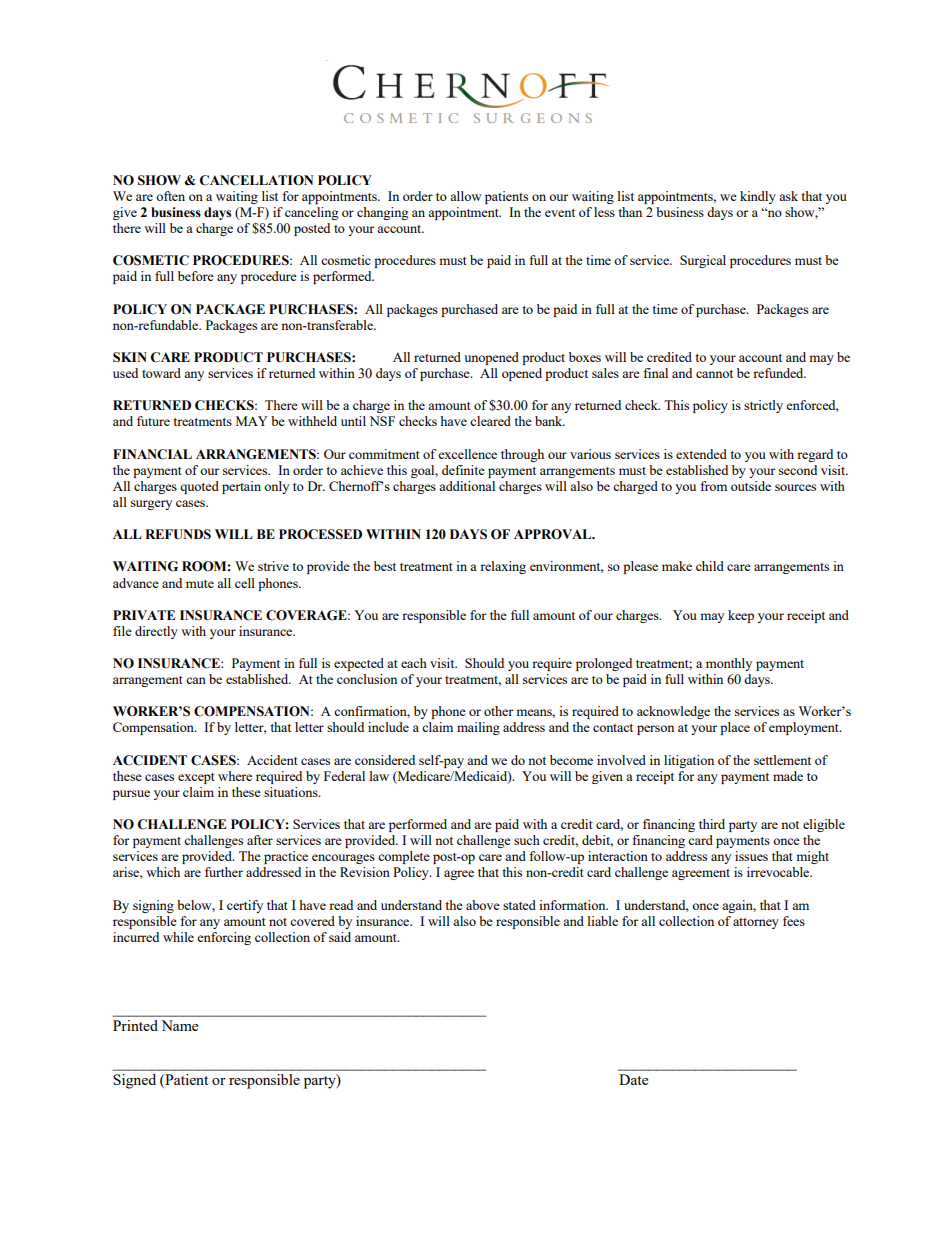  What do you see at coordinates (779, 872) in the screenshot?
I see `irrevocable` at bounding box center [779, 872].
